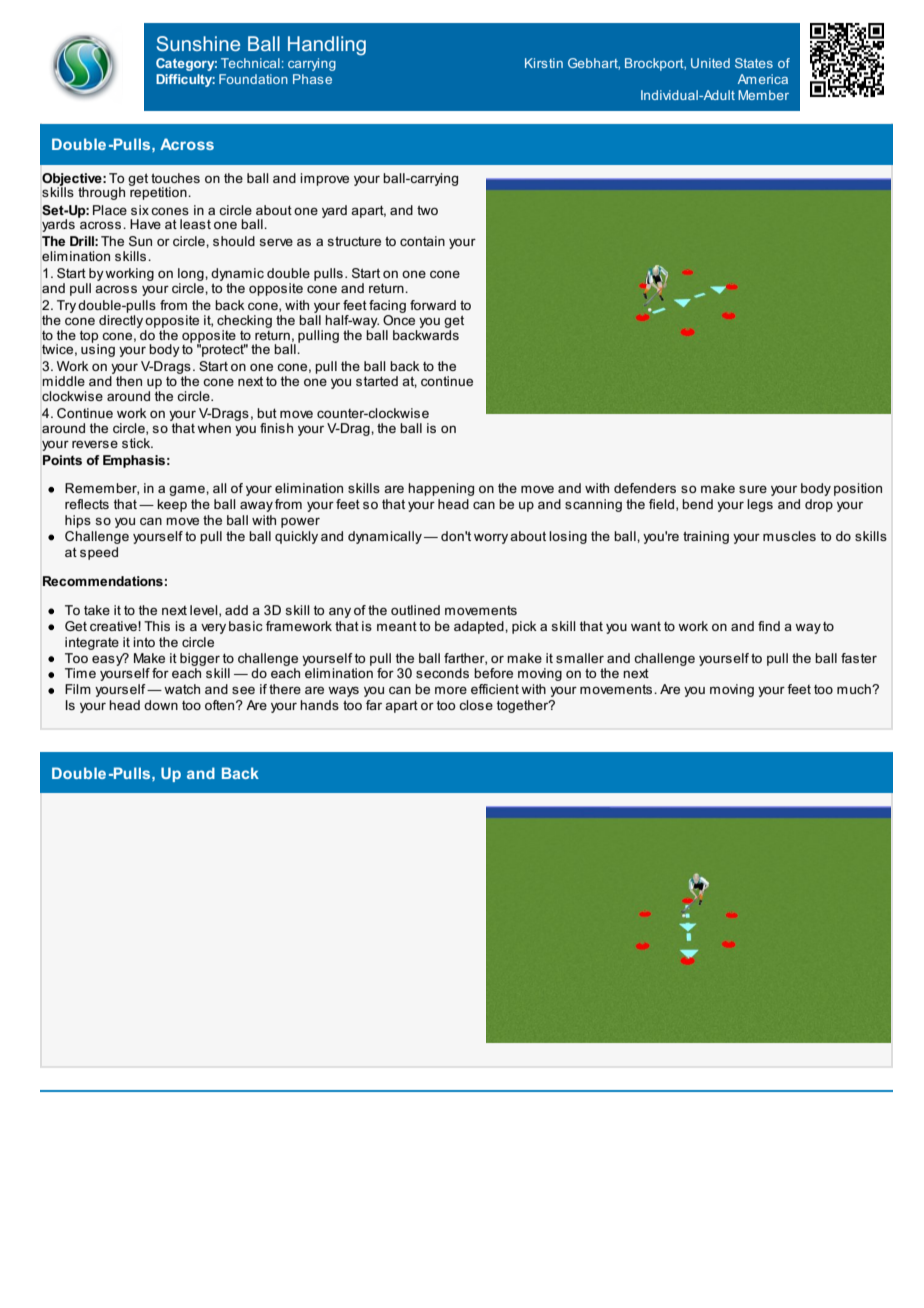 The height and width of the document is (1308, 924). What do you see at coordinates (451, 690) in the document?
I see `more` at bounding box center [451, 690].
